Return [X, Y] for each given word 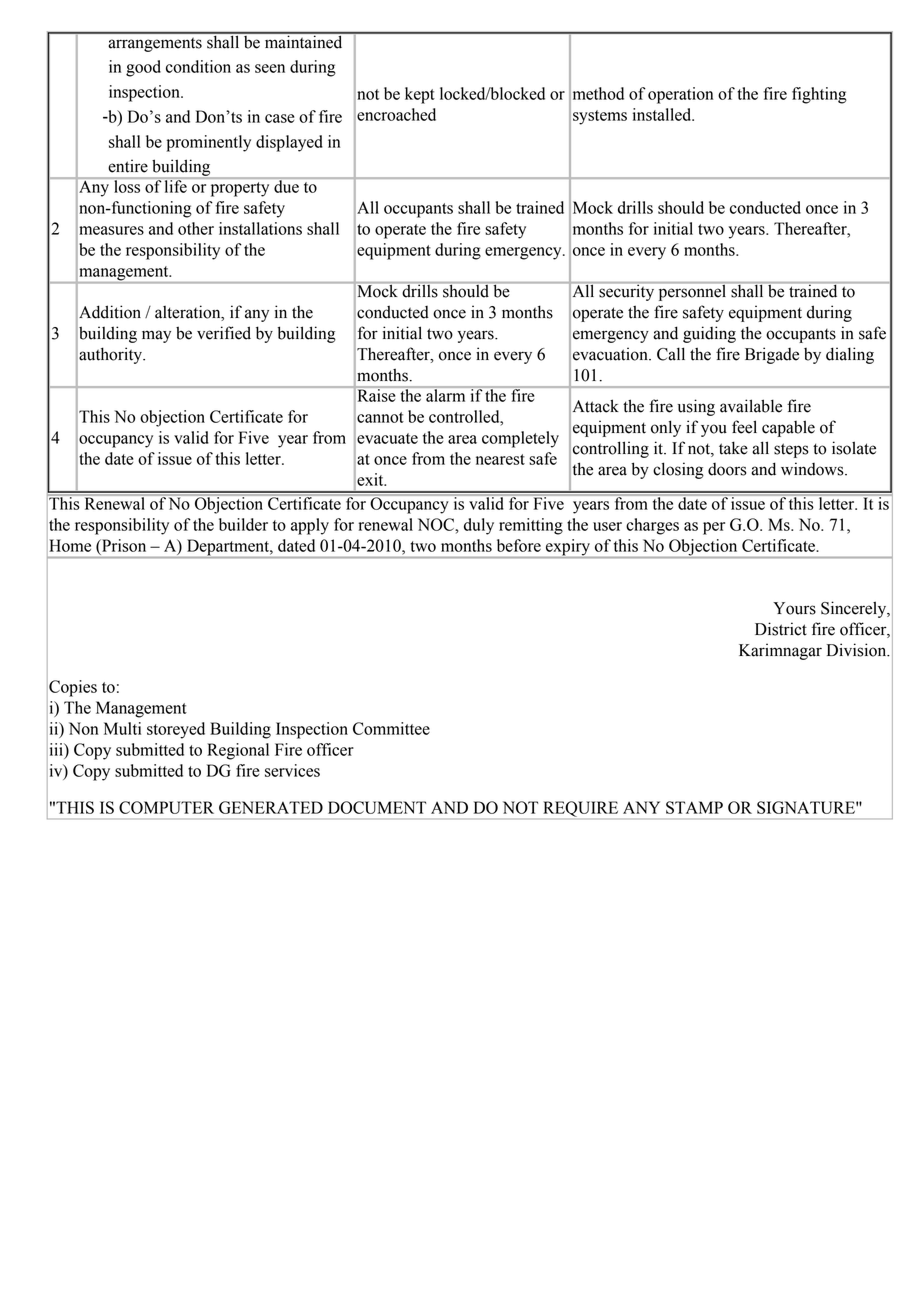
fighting [819, 95]
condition [198, 66]
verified [224, 333]
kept [420, 95]
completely [520, 439]
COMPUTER [166, 807]
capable [788, 428]
